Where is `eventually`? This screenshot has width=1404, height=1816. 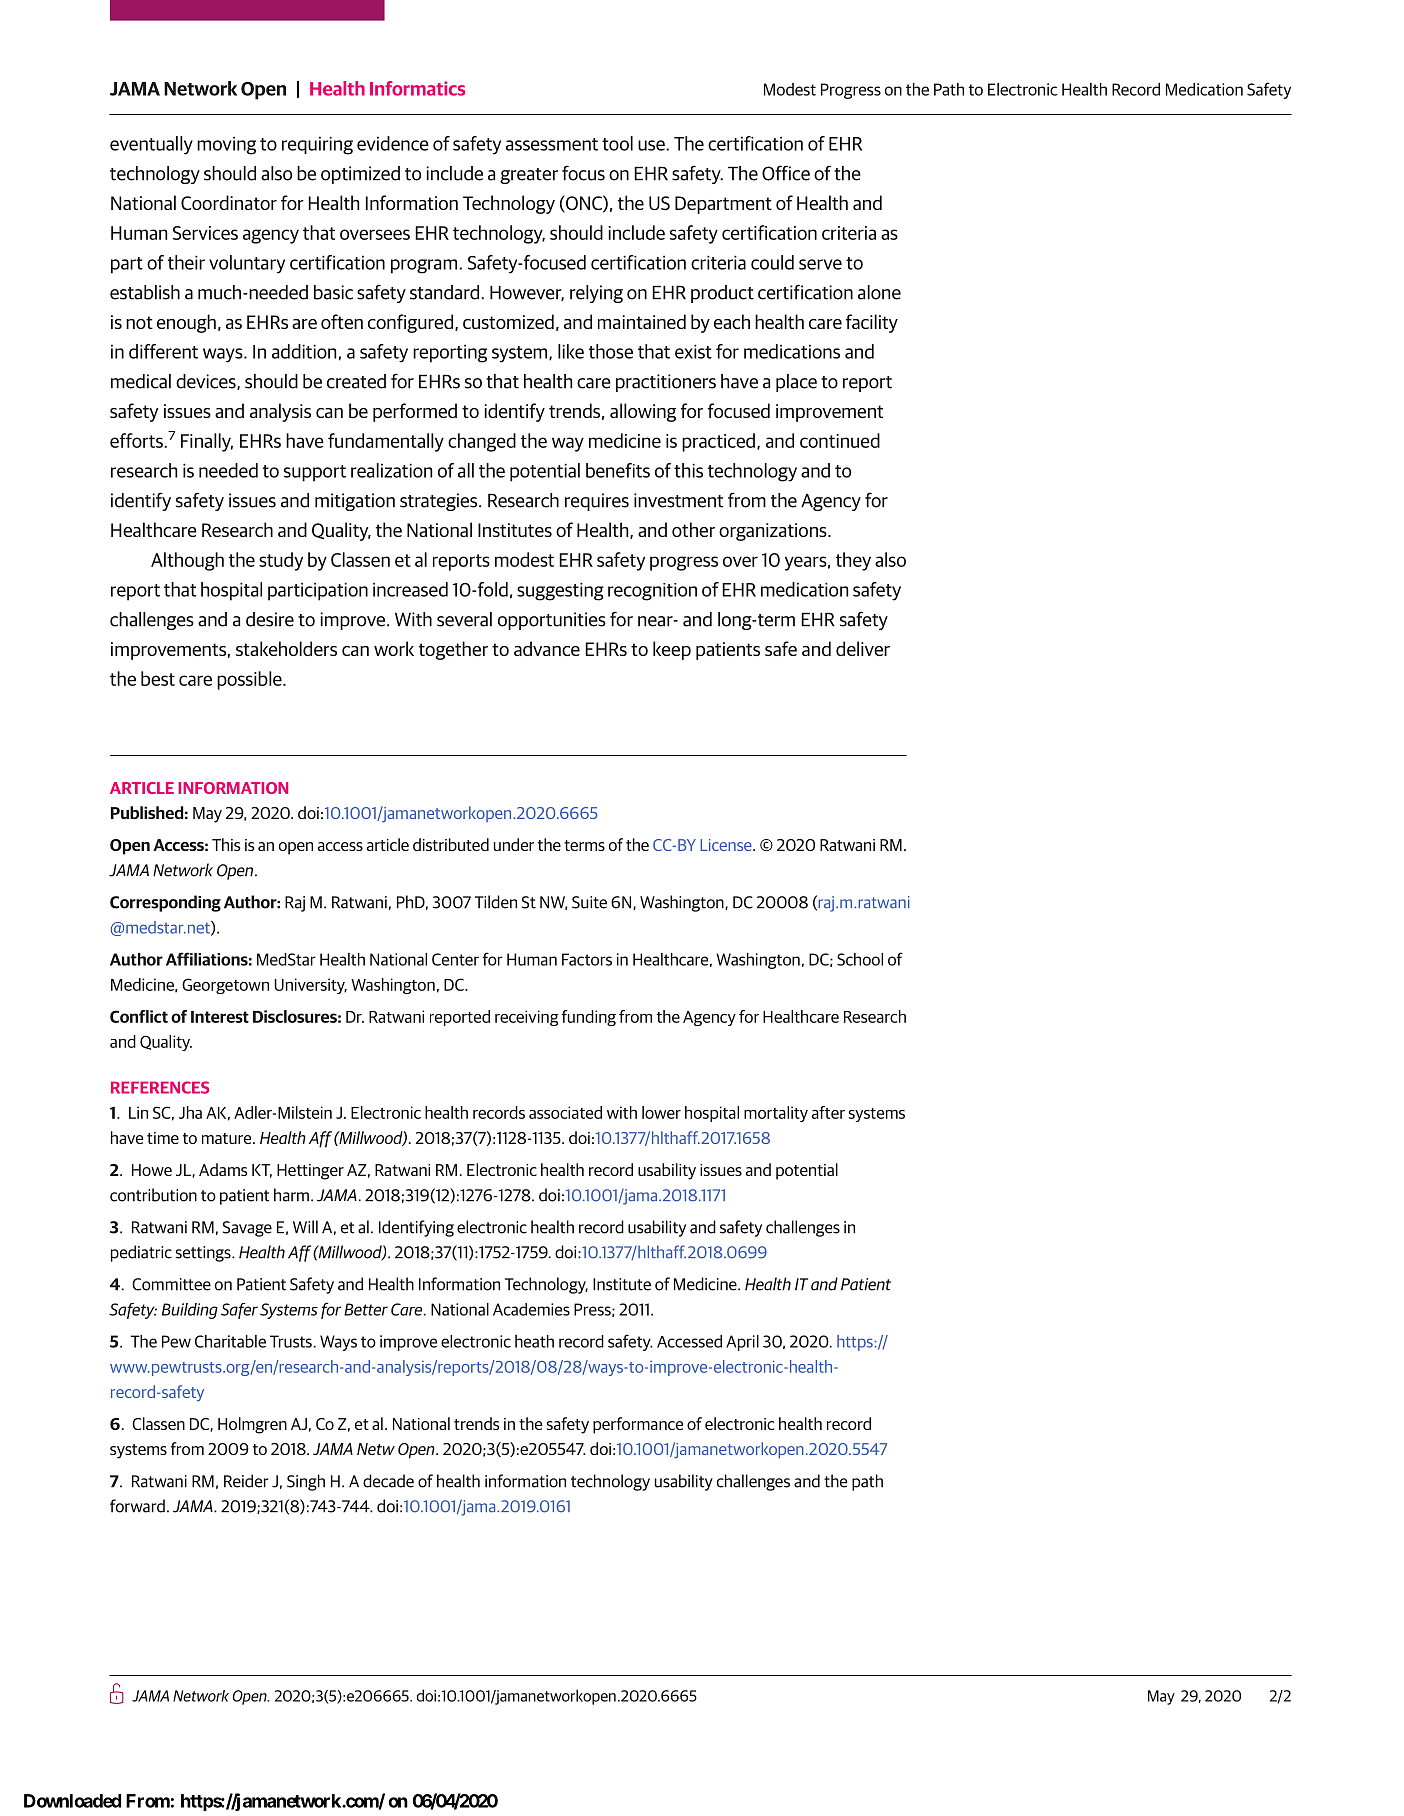
eventually is located at coordinates (151, 145).
